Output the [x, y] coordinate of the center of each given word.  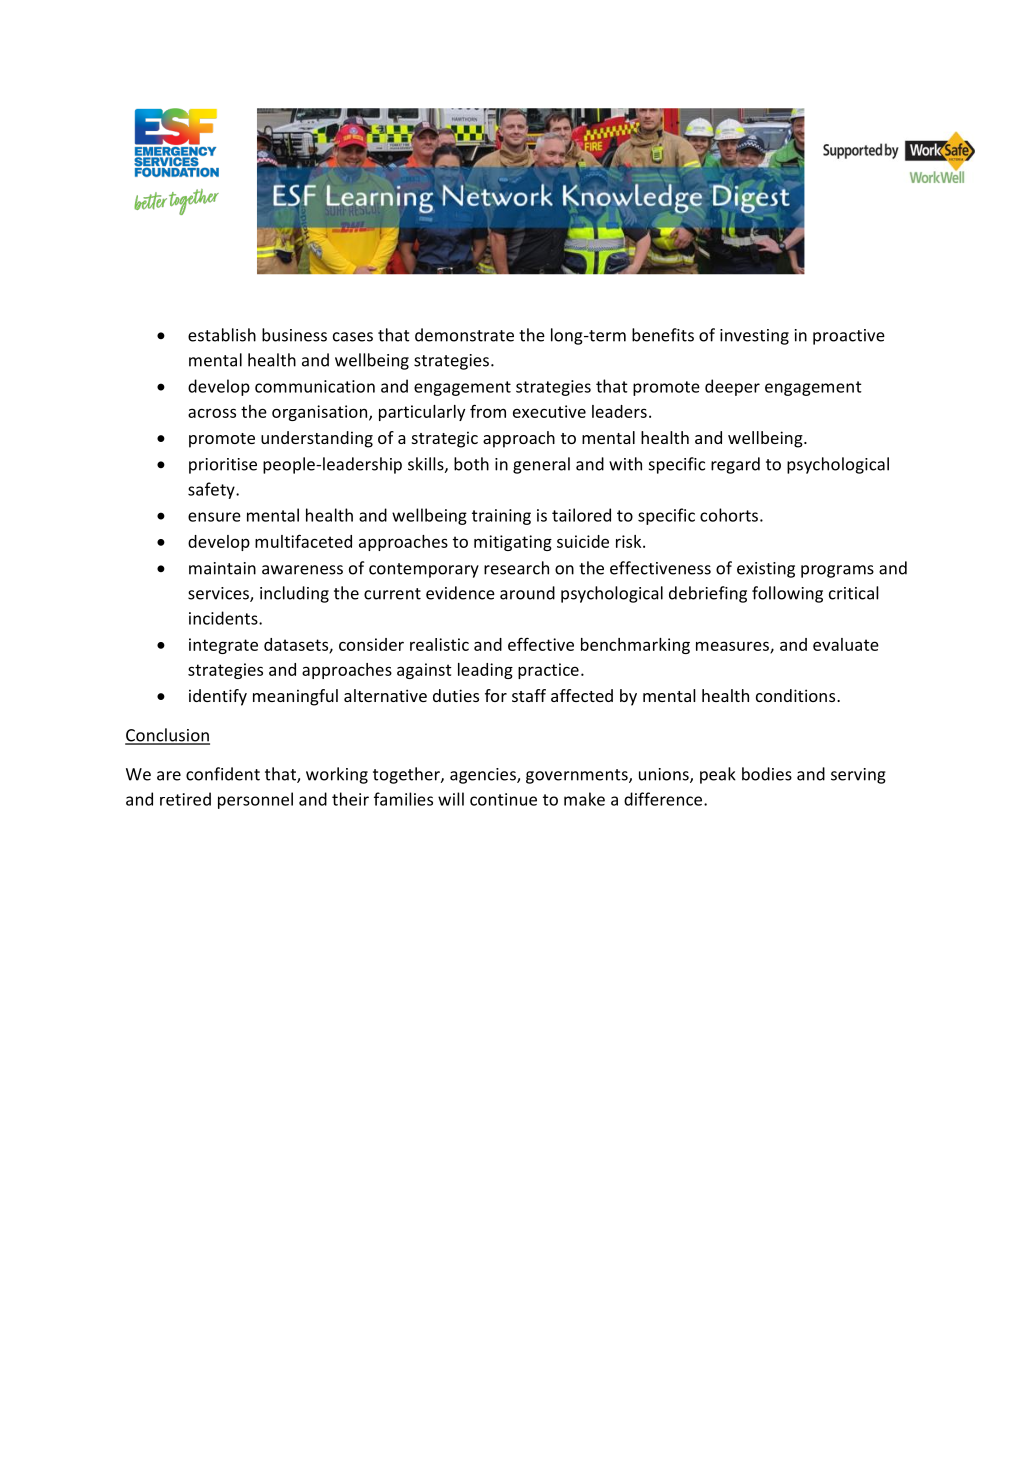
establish [222, 335]
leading [485, 671]
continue [503, 799]
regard [735, 465]
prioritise [223, 466]
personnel [255, 800]
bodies [767, 774]
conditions [797, 695]
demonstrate [464, 335]
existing [766, 570]
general [541, 465]
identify [218, 697]
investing [754, 337]
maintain [222, 568]
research [516, 568]
